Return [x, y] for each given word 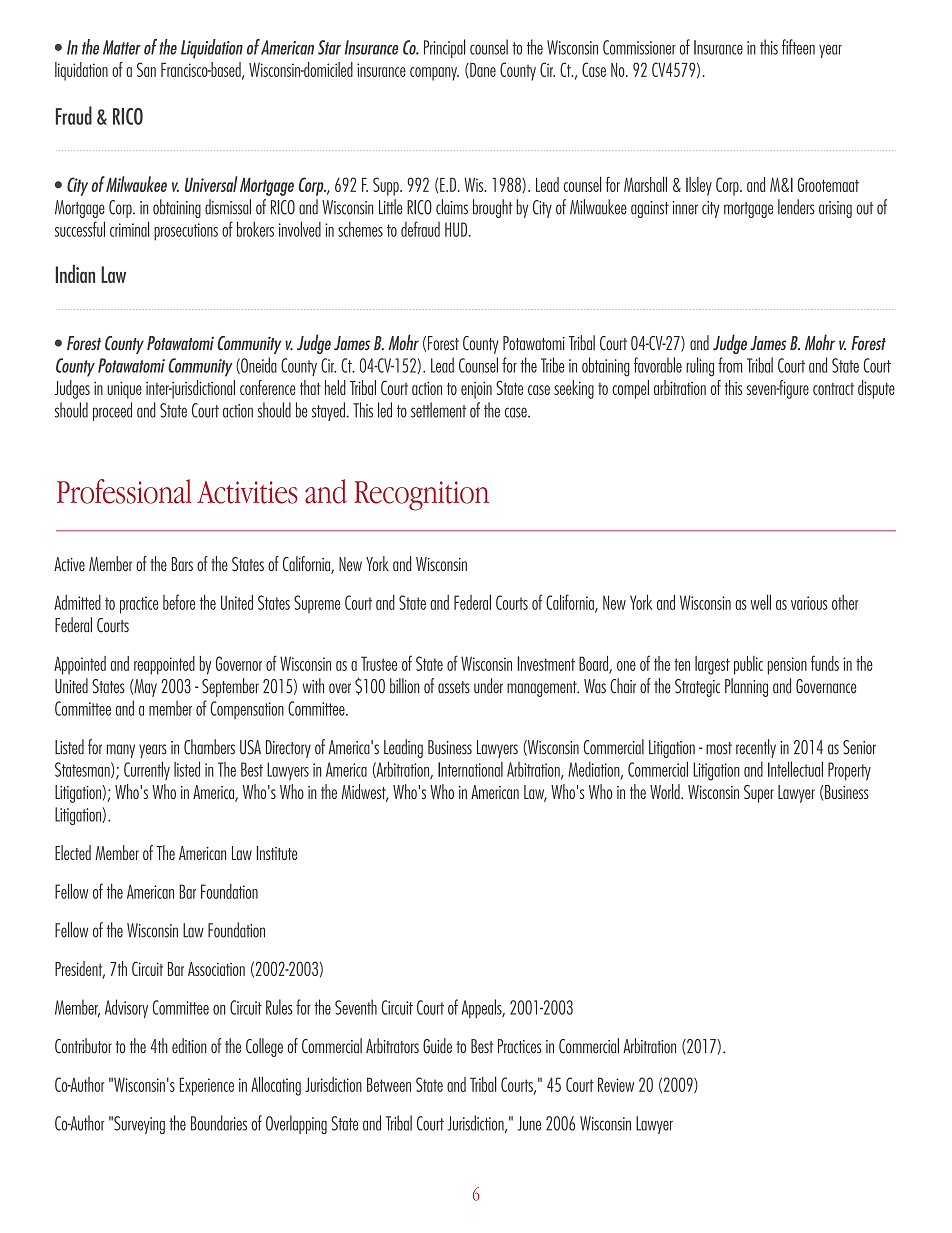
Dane [482, 70]
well [761, 602]
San [146, 69]
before [179, 602]
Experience [206, 1086]
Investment [546, 663]
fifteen [798, 47]
